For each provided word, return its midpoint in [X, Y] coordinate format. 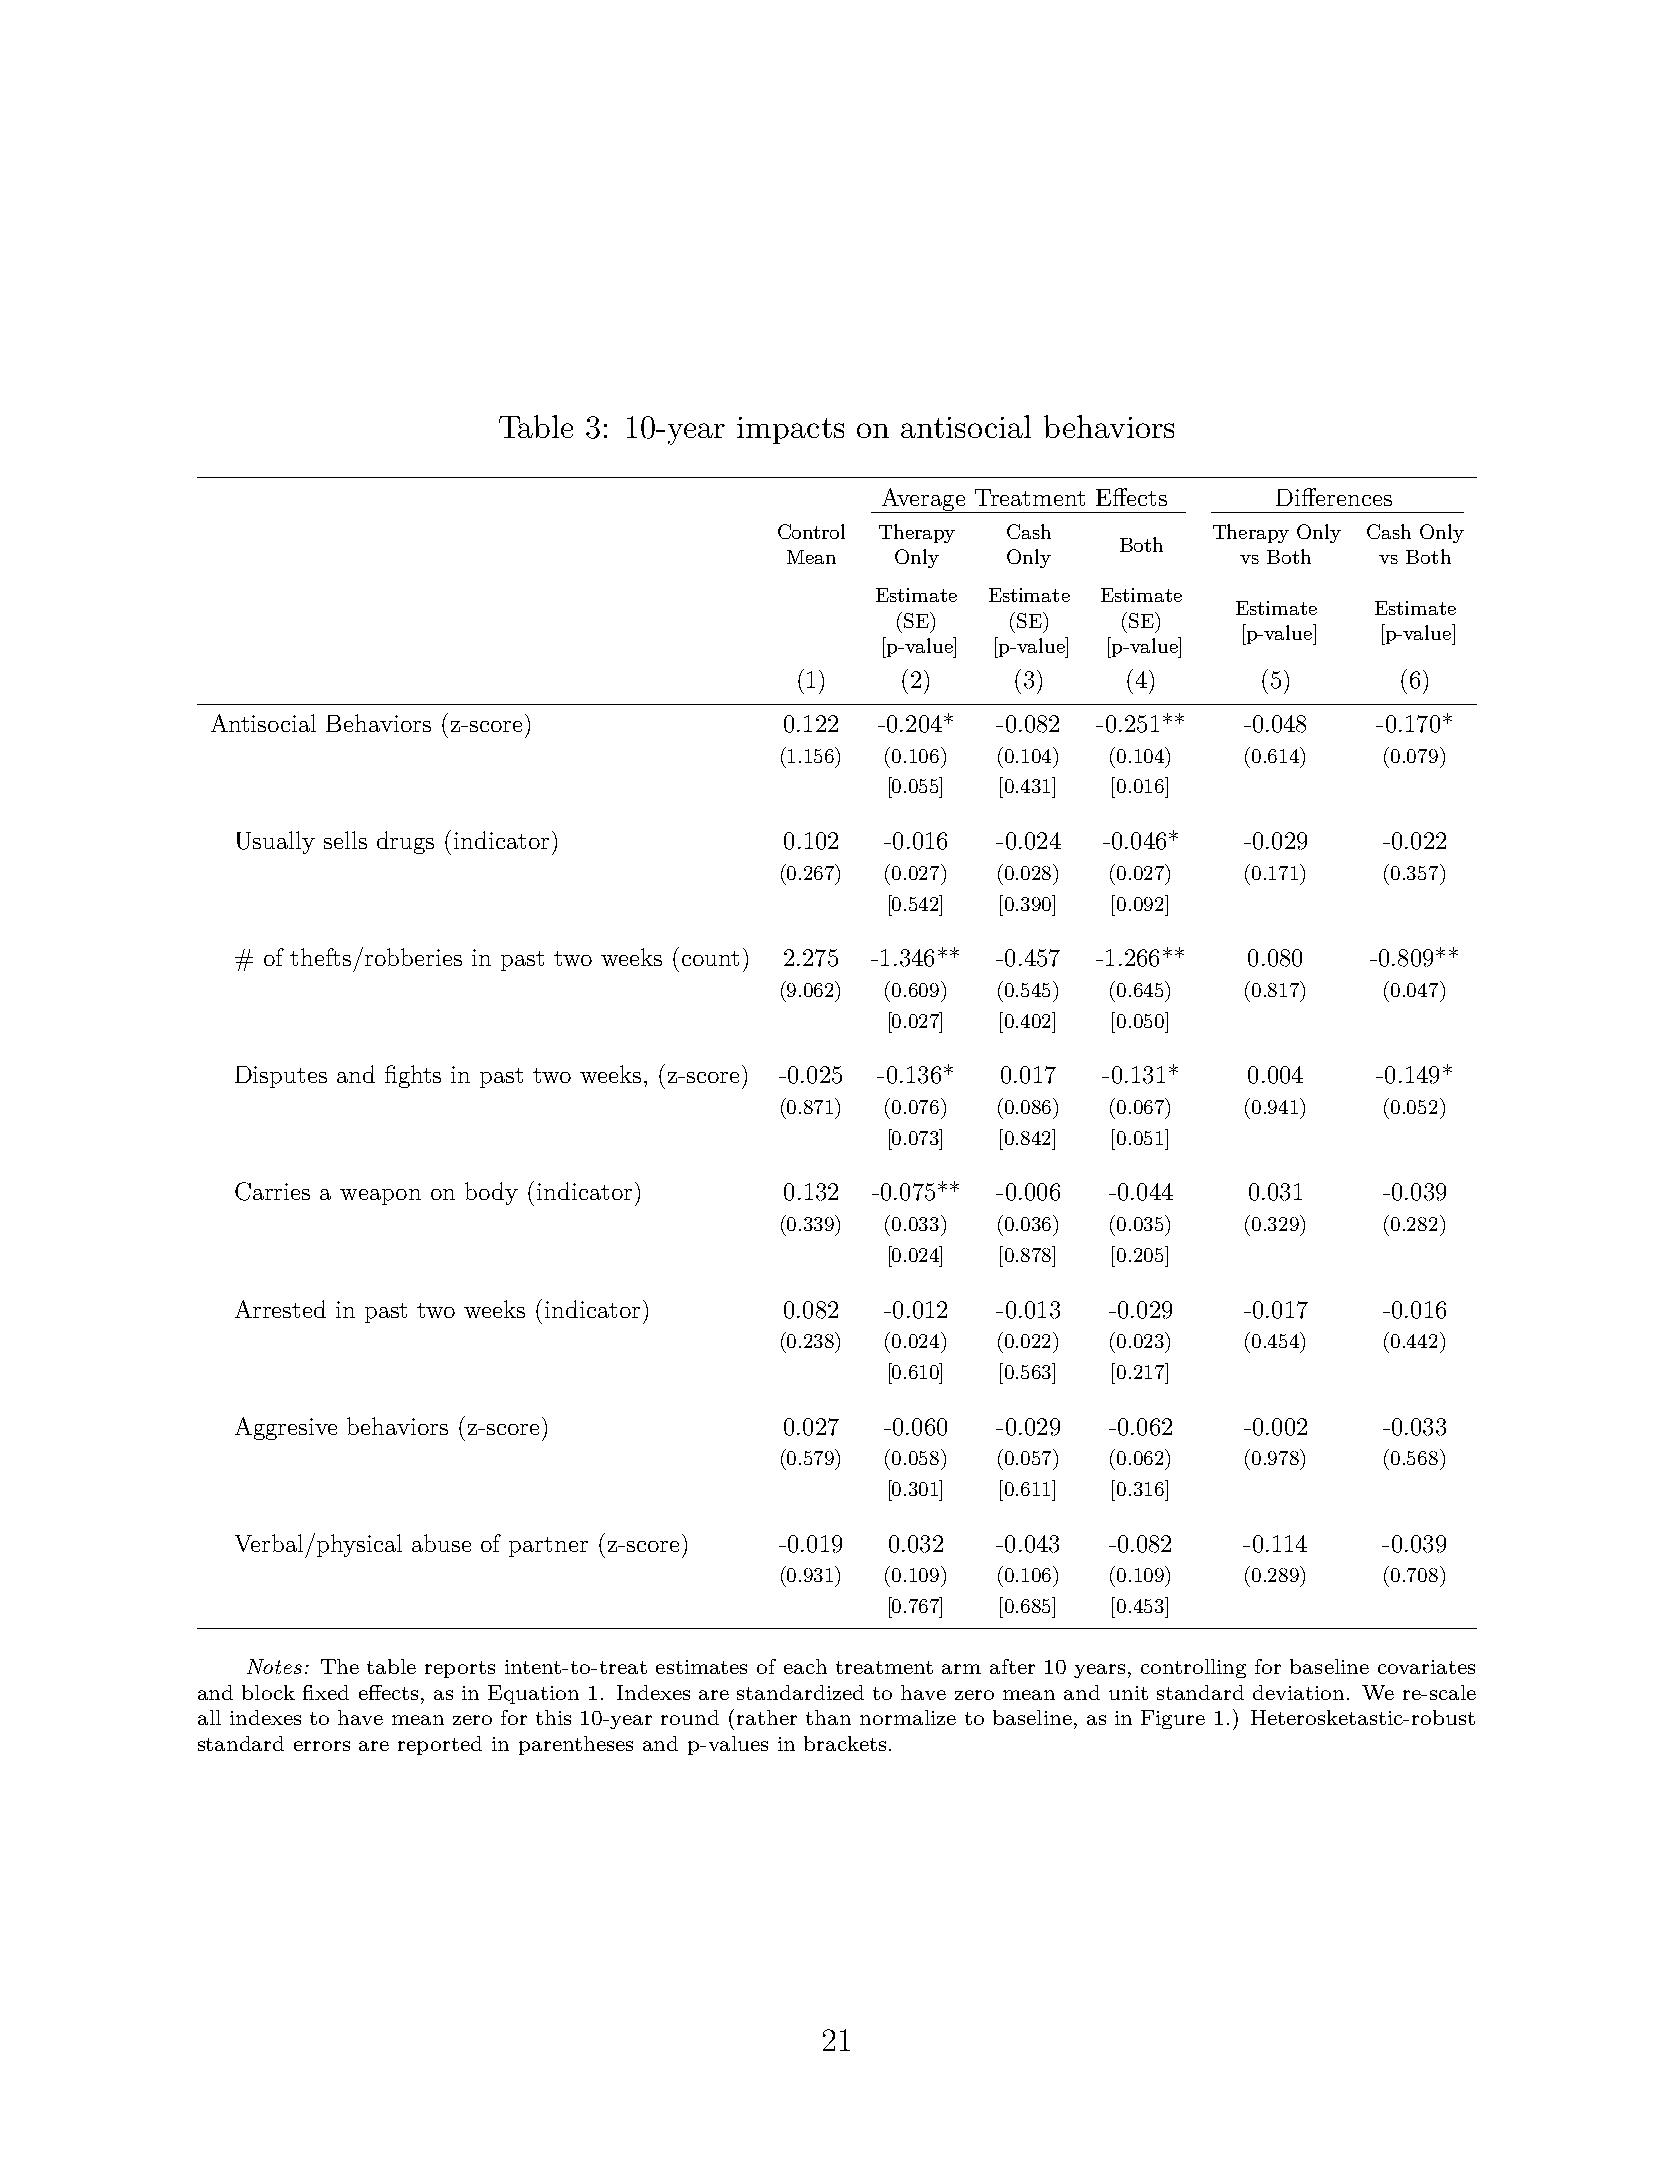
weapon [380, 1197]
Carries [272, 1191]
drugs [405, 842]
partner [548, 1547]
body [491, 1193]
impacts [790, 430]
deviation [1300, 1692]
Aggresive [286, 1428]
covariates [1426, 1667]
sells [345, 840]
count [710, 958]
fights [413, 1076]
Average [923, 500]
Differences [1334, 497]
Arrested [280, 1309]
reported [440, 1745]
